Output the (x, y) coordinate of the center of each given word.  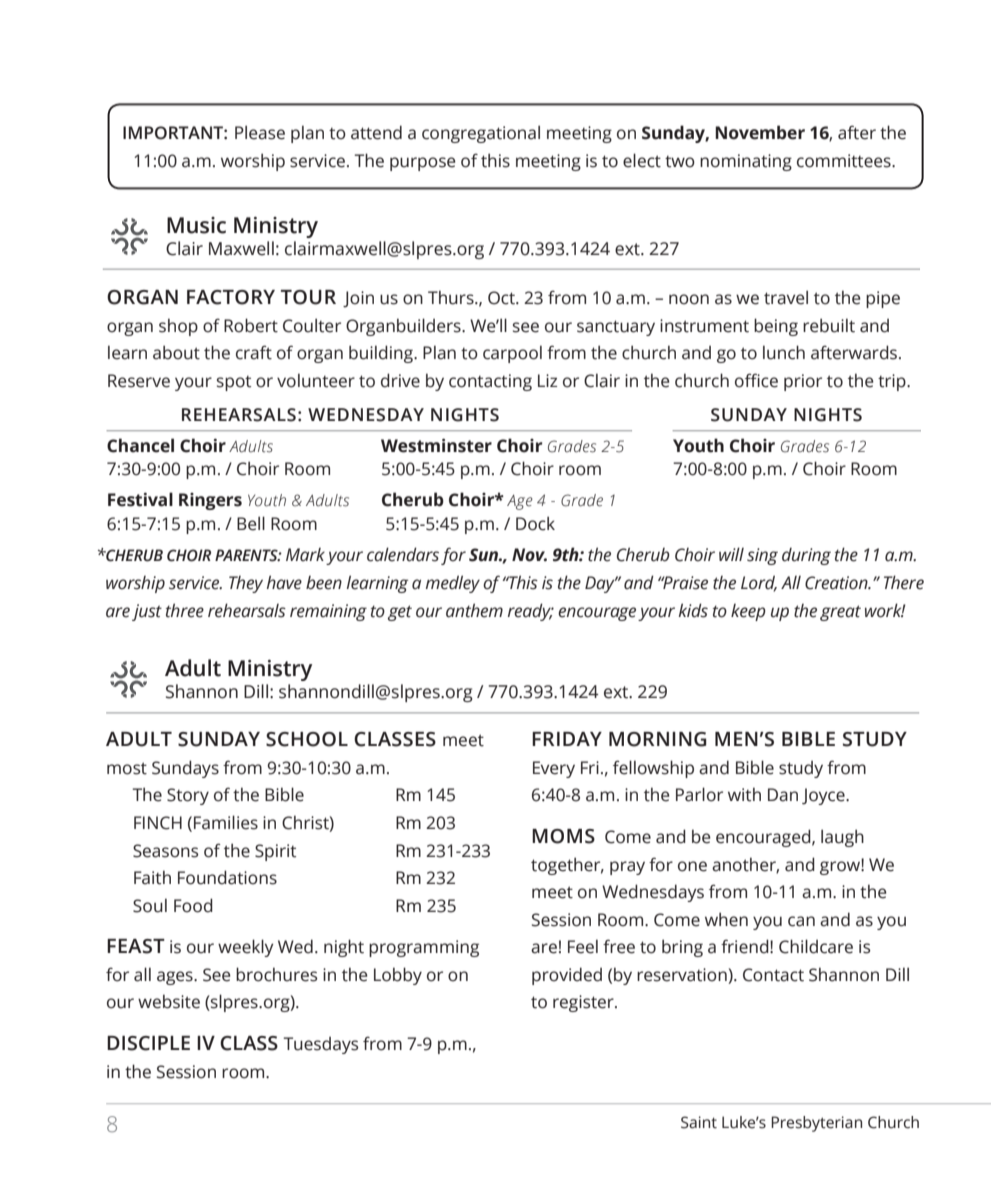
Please (260, 132)
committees (845, 161)
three (185, 610)
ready (530, 612)
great (840, 613)
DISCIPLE (148, 1043)
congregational (481, 134)
